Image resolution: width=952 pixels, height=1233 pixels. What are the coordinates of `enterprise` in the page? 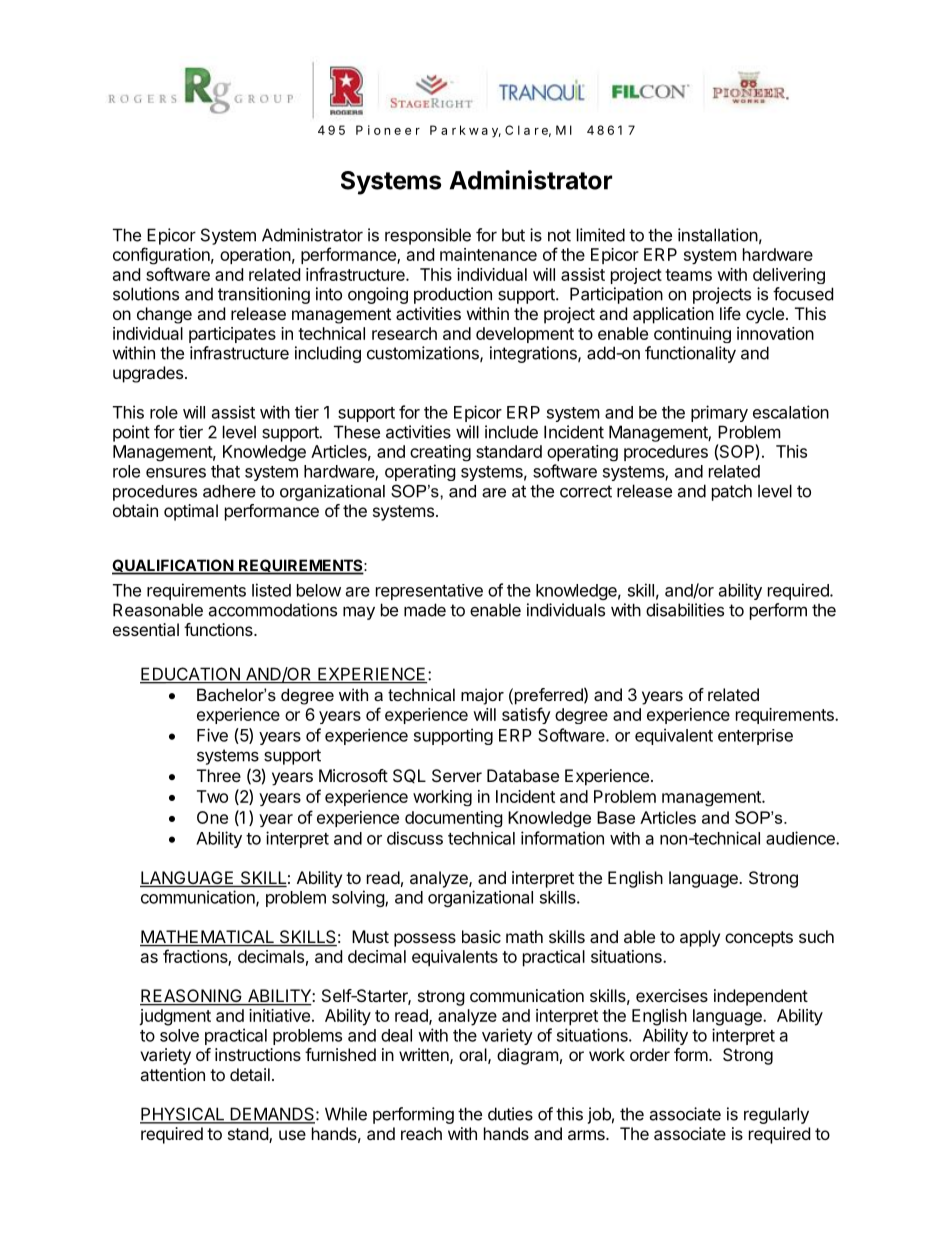 It's located at (755, 737).
